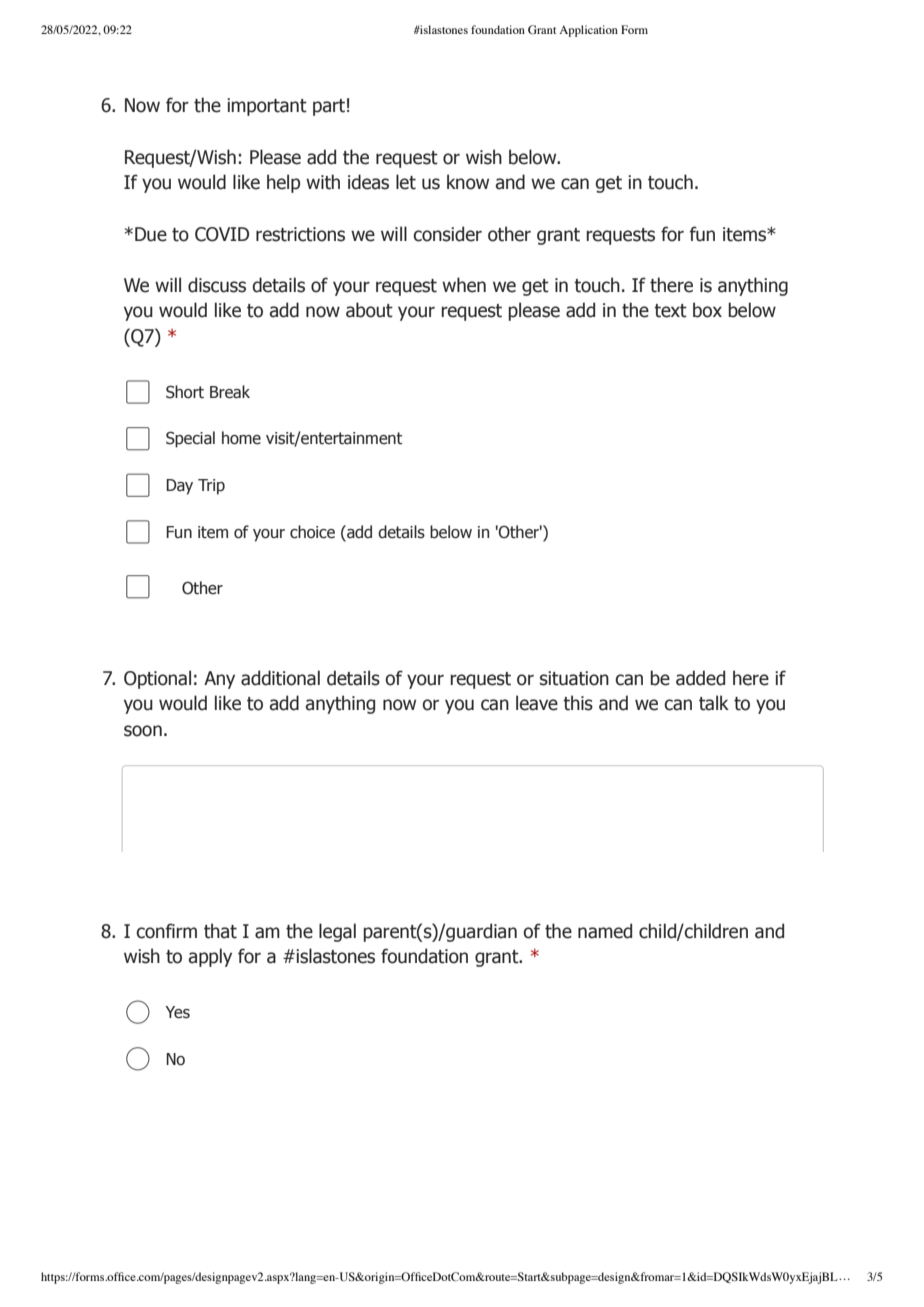 The height and width of the document is (1307, 924). What do you see at coordinates (329, 107) in the document?
I see `part` at bounding box center [329, 107].
